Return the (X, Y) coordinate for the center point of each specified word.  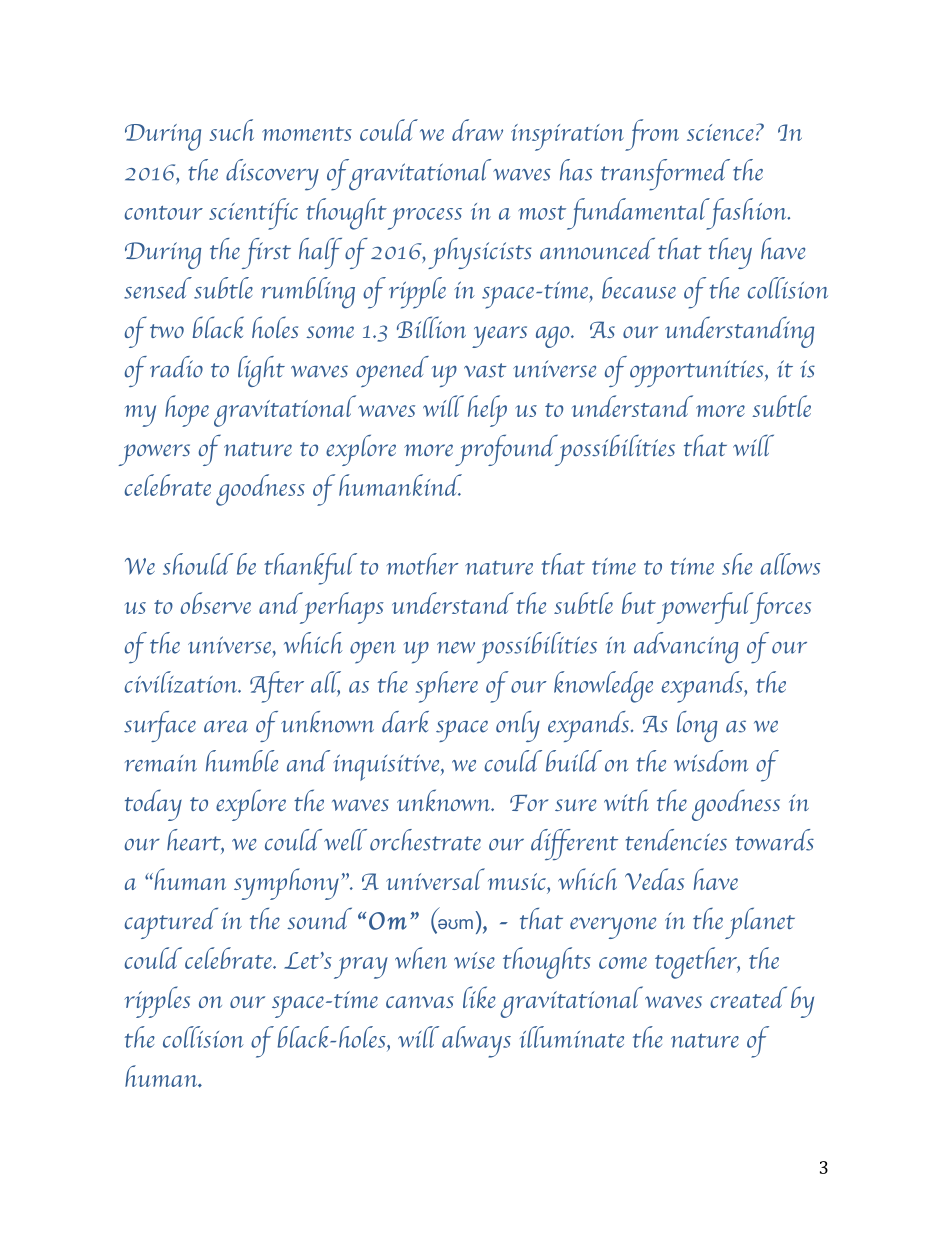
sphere (447, 687)
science (720, 132)
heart (195, 841)
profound (508, 450)
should (198, 564)
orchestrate (425, 840)
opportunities (698, 373)
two (167, 331)
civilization (182, 682)
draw (477, 130)
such (231, 130)
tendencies (676, 840)
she (737, 564)
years (499, 337)
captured (171, 923)
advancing (686, 647)
